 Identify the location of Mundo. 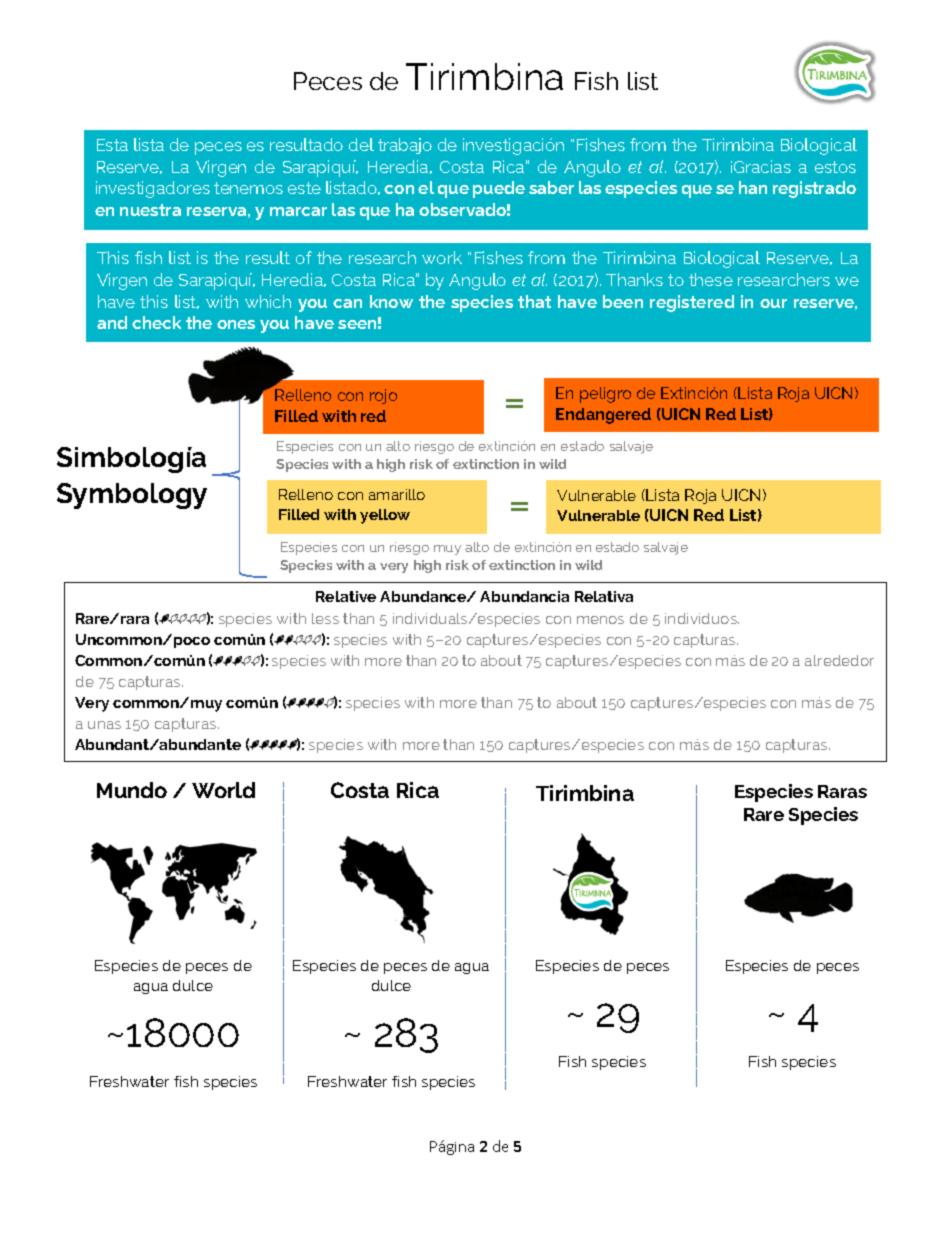
(132, 790).
